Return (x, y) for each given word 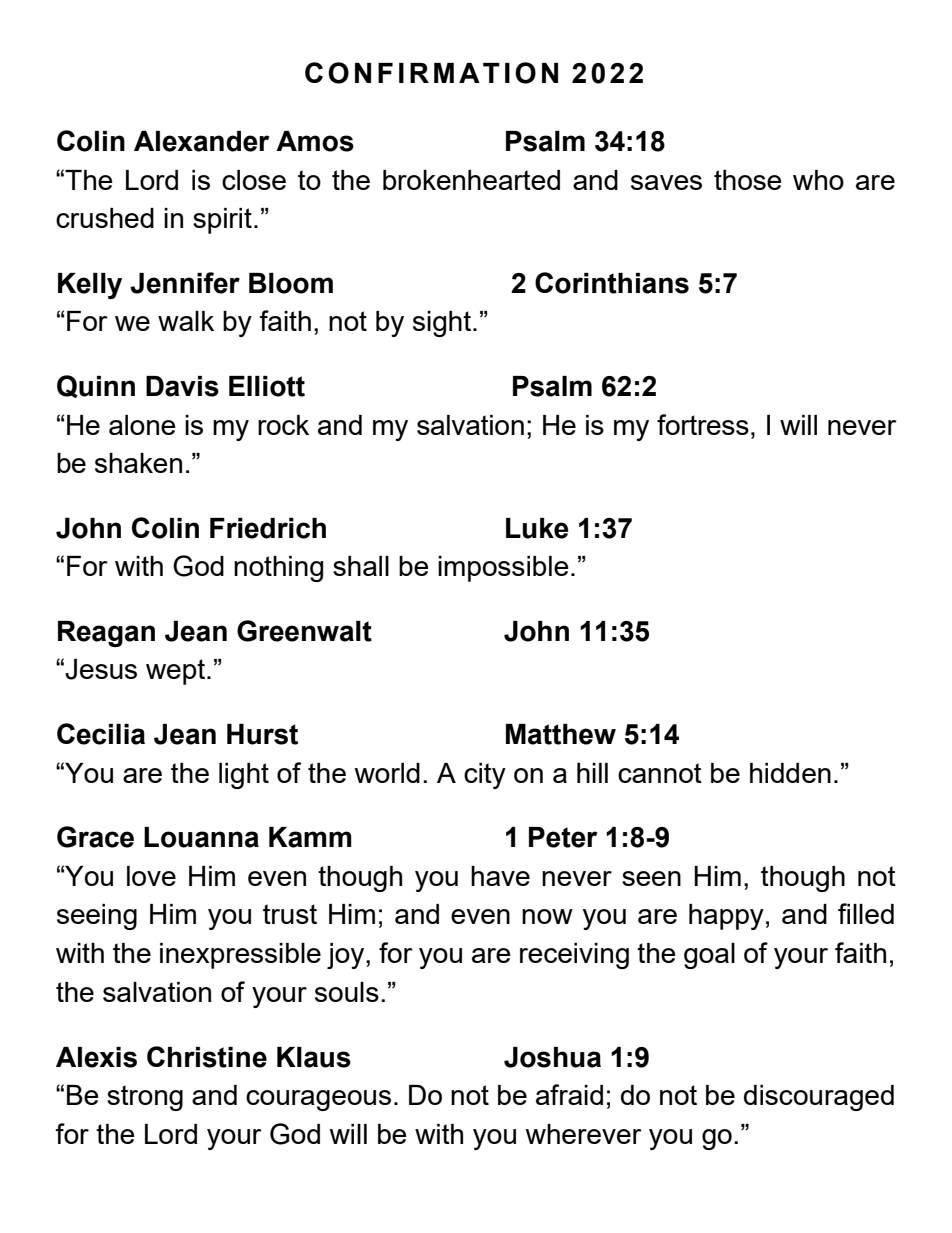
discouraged (819, 1098)
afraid (569, 1094)
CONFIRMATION (431, 73)
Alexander (201, 141)
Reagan (106, 634)
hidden (790, 773)
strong (145, 1098)
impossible (503, 569)
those (747, 180)
